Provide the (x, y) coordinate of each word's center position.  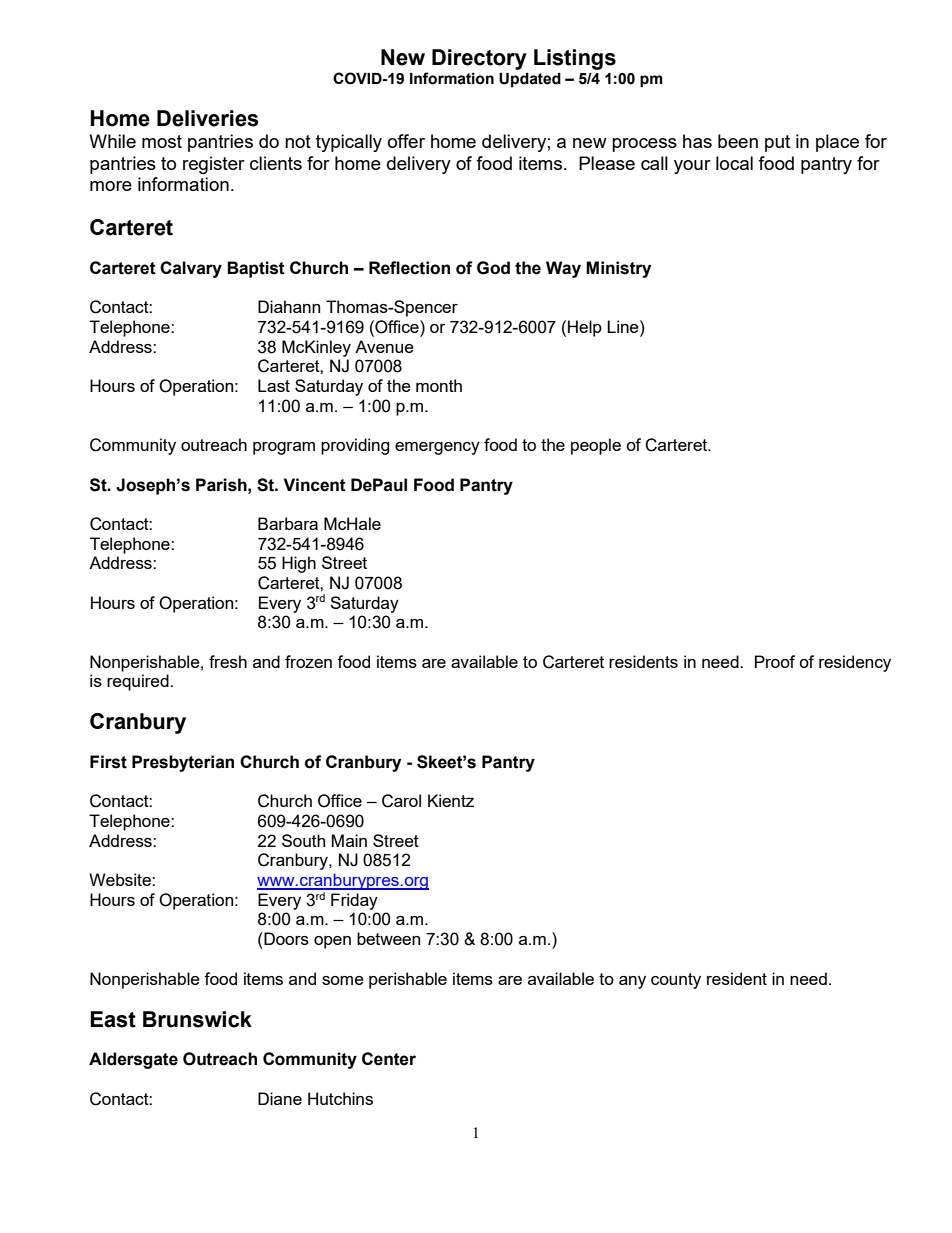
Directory (479, 59)
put (777, 143)
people (596, 446)
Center (389, 1059)
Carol (401, 801)
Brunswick (197, 1019)
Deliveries (208, 118)
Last (274, 385)
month (439, 385)
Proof (775, 661)
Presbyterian (183, 763)
